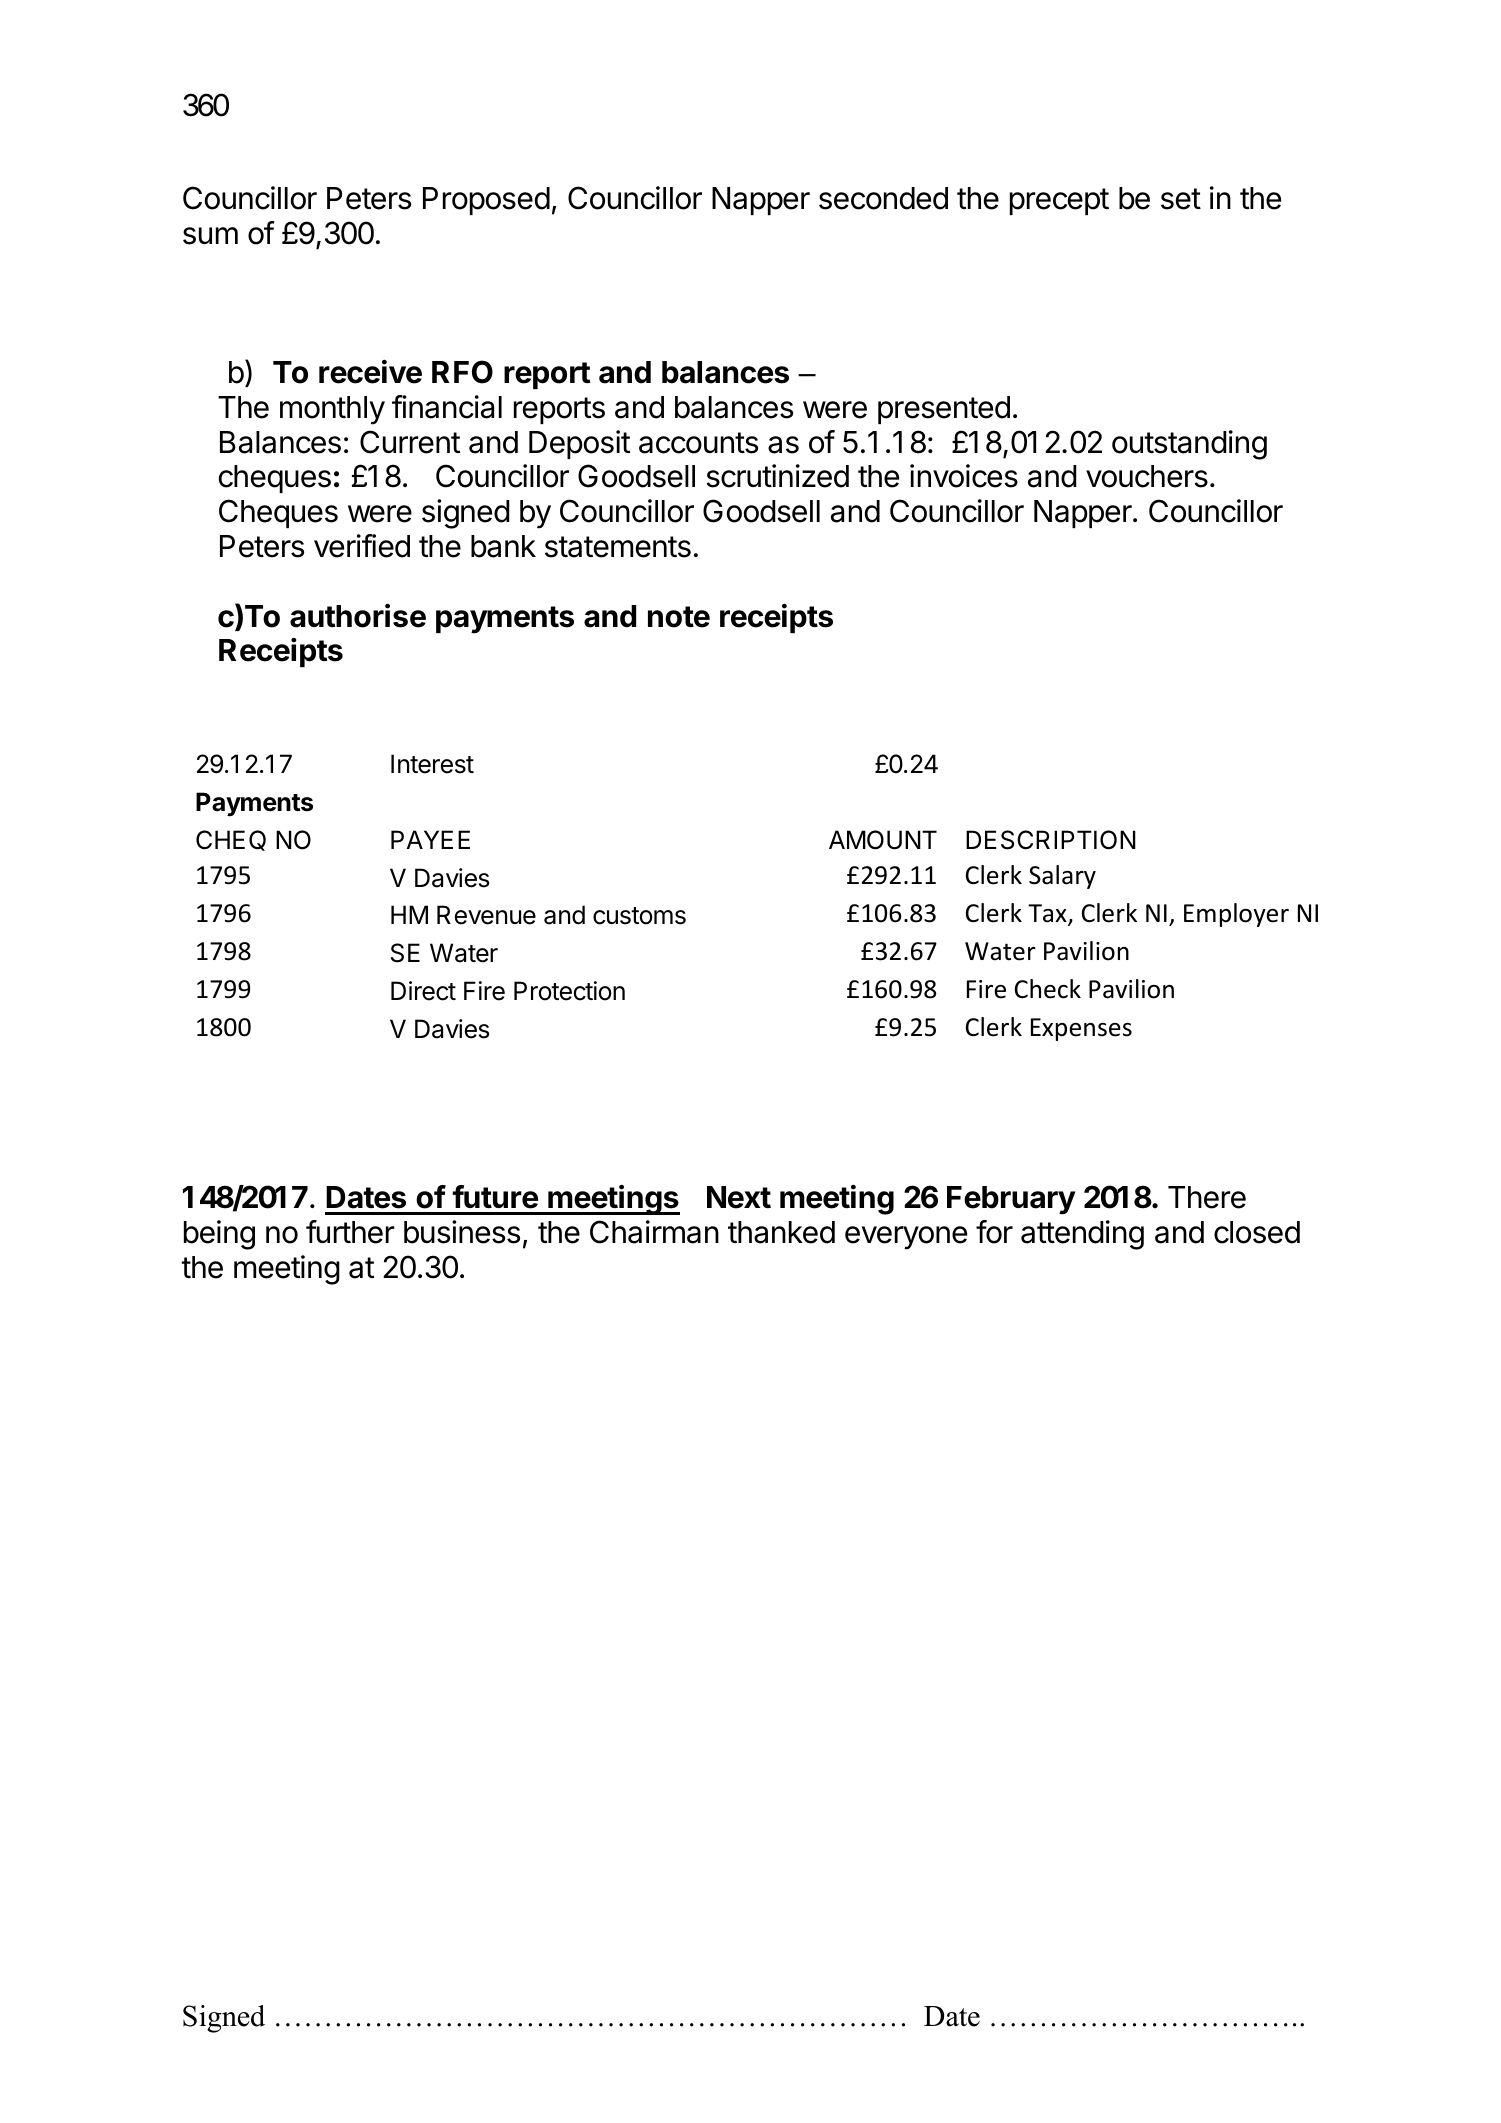  What do you see at coordinates (210, 236) in the document?
I see `sum` at bounding box center [210, 236].
